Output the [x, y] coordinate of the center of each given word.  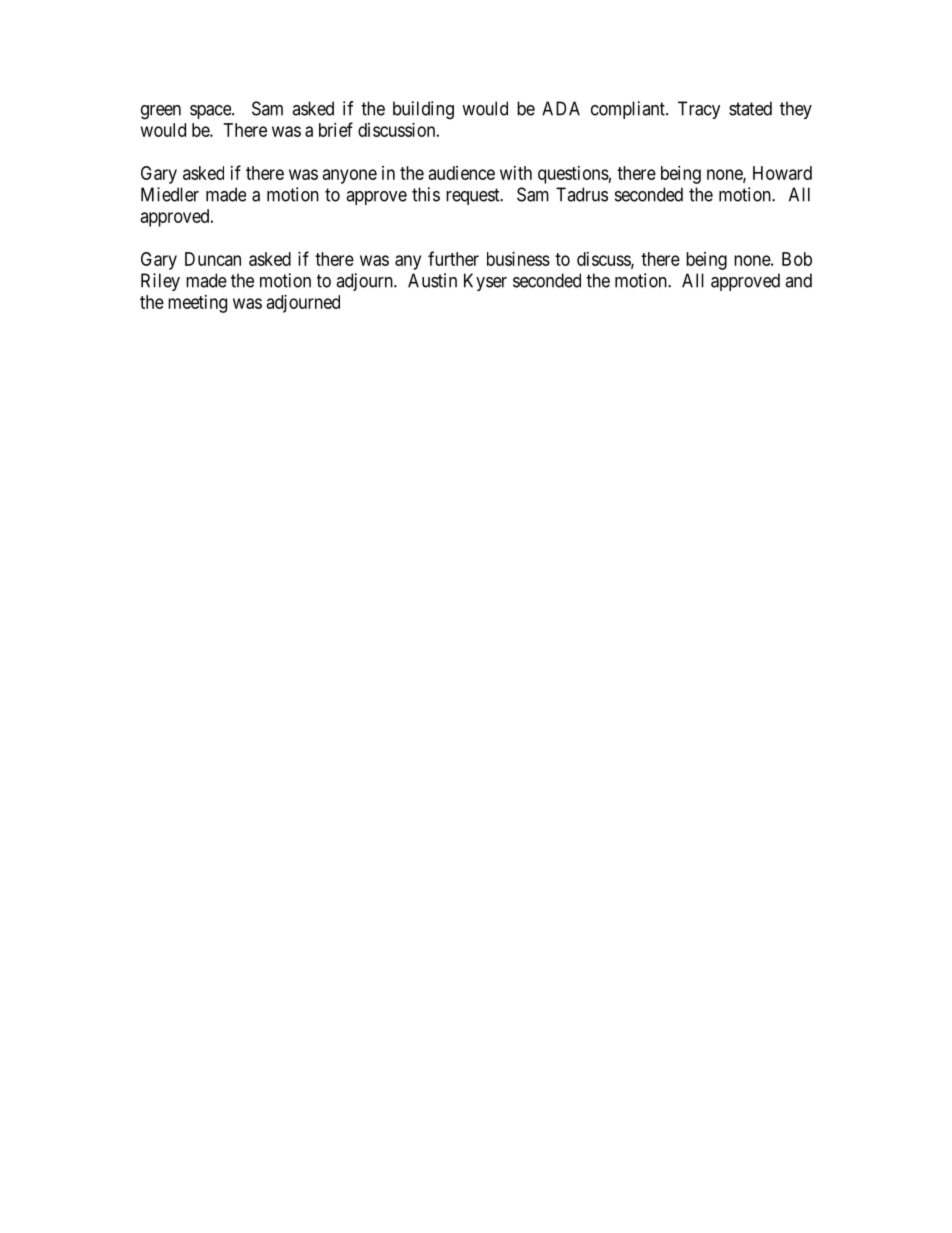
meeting [197, 304]
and [798, 280]
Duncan [213, 259]
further [453, 258]
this [426, 194]
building [423, 110]
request [474, 196]
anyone [350, 176]
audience [462, 173]
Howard [782, 173]
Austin [432, 280]
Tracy [699, 110]
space [211, 112]
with [516, 173]
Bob [797, 259]
